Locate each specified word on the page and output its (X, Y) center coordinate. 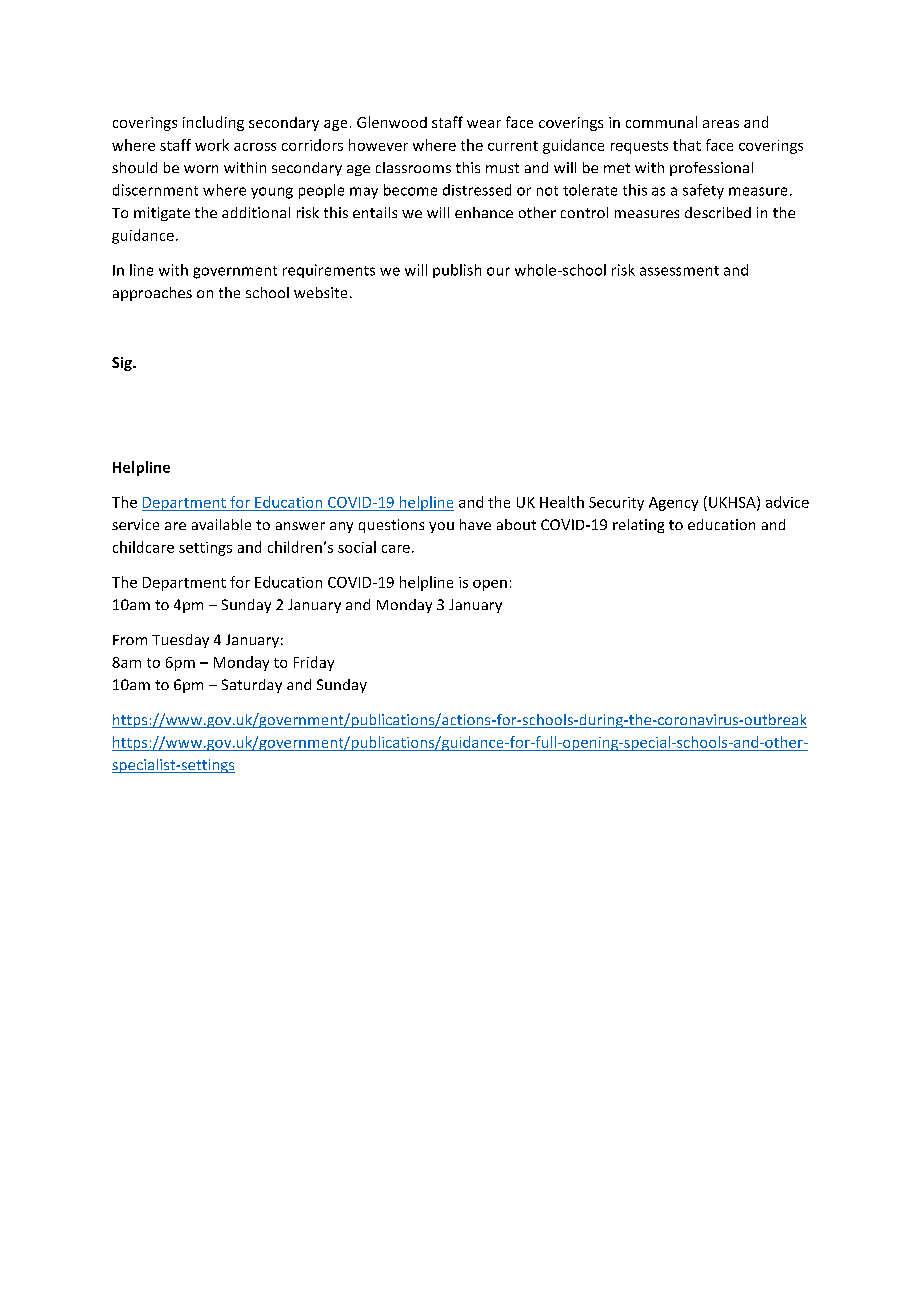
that (687, 145)
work (212, 145)
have (475, 524)
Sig (123, 364)
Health (562, 502)
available (221, 524)
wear (484, 124)
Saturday (252, 686)
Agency (673, 504)
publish (457, 271)
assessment (679, 271)
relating (638, 526)
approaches (152, 294)
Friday (314, 663)
